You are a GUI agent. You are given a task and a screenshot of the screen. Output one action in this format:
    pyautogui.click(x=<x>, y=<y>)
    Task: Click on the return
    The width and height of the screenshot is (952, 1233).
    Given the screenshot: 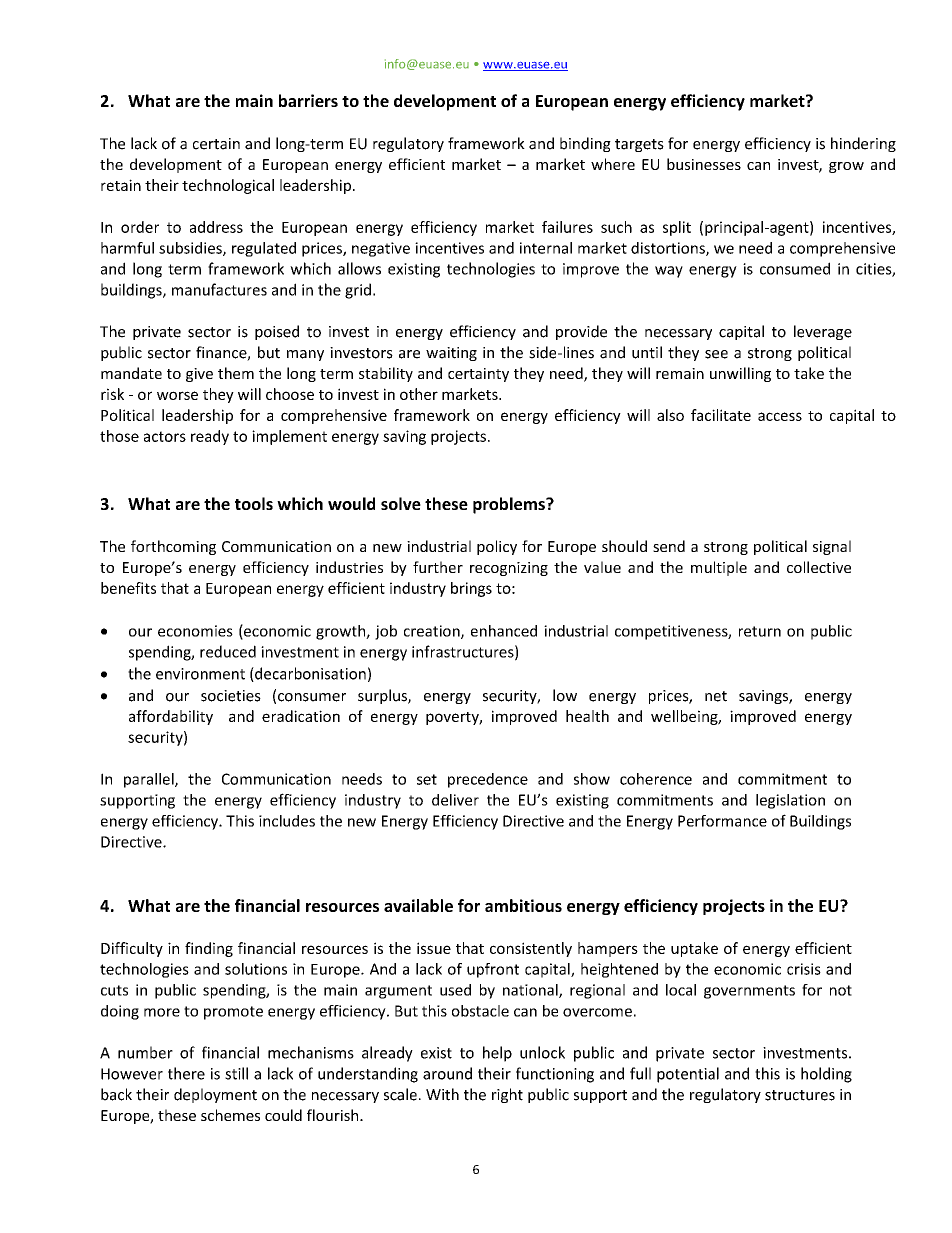 What is the action you would take?
    pyautogui.click(x=760, y=631)
